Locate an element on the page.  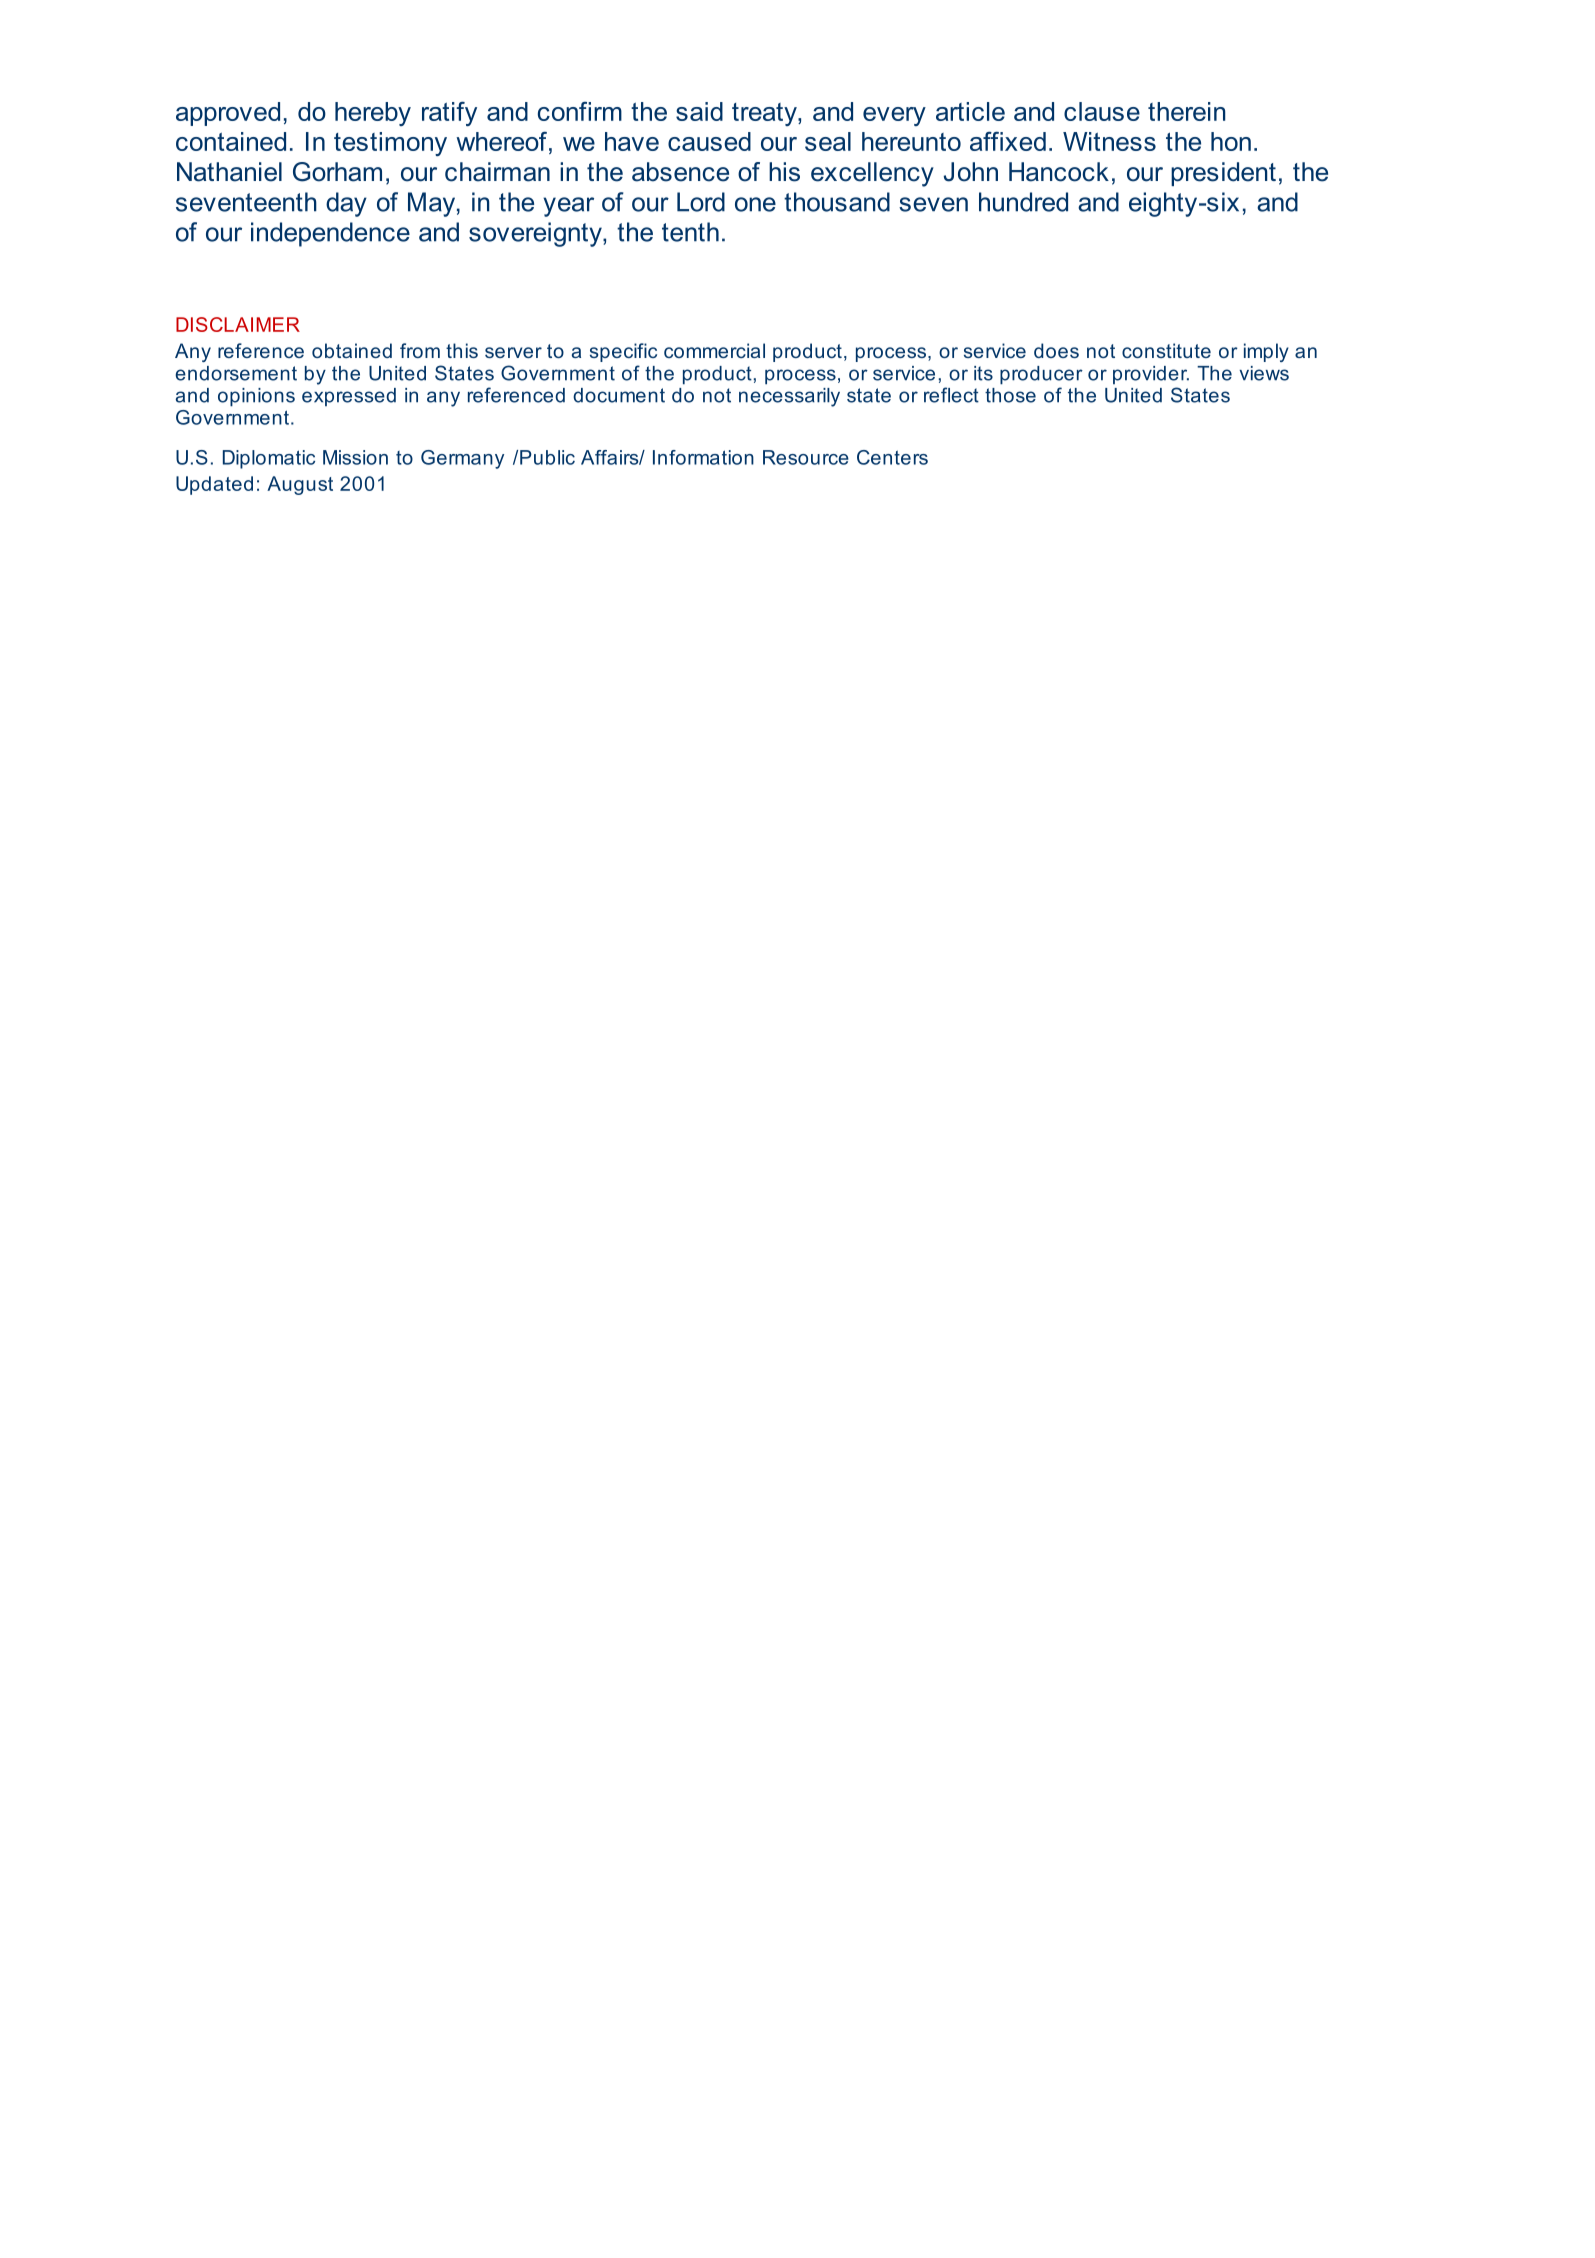
Information is located at coordinates (703, 457).
